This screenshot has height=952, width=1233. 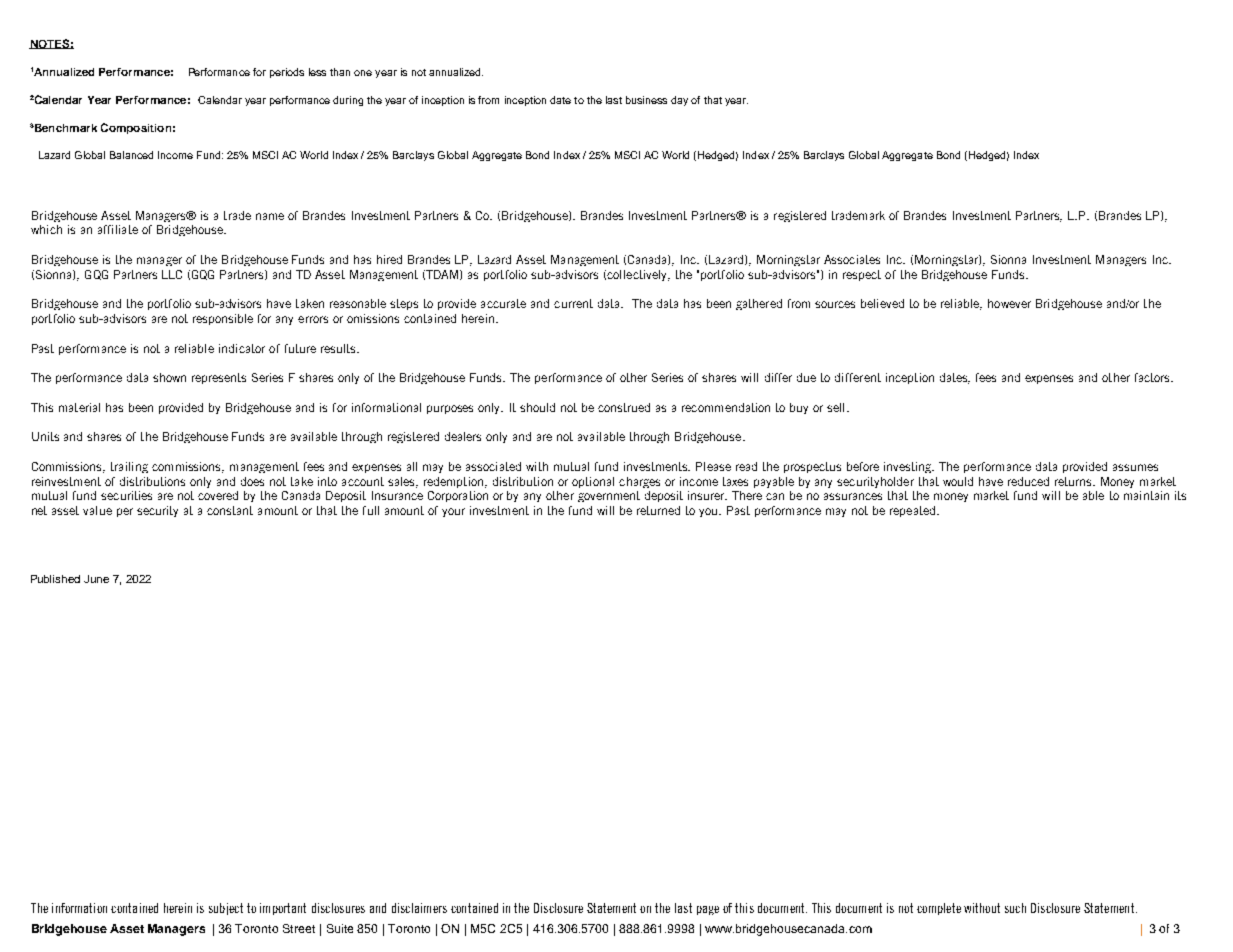 I want to click on page, so click(x=708, y=910).
